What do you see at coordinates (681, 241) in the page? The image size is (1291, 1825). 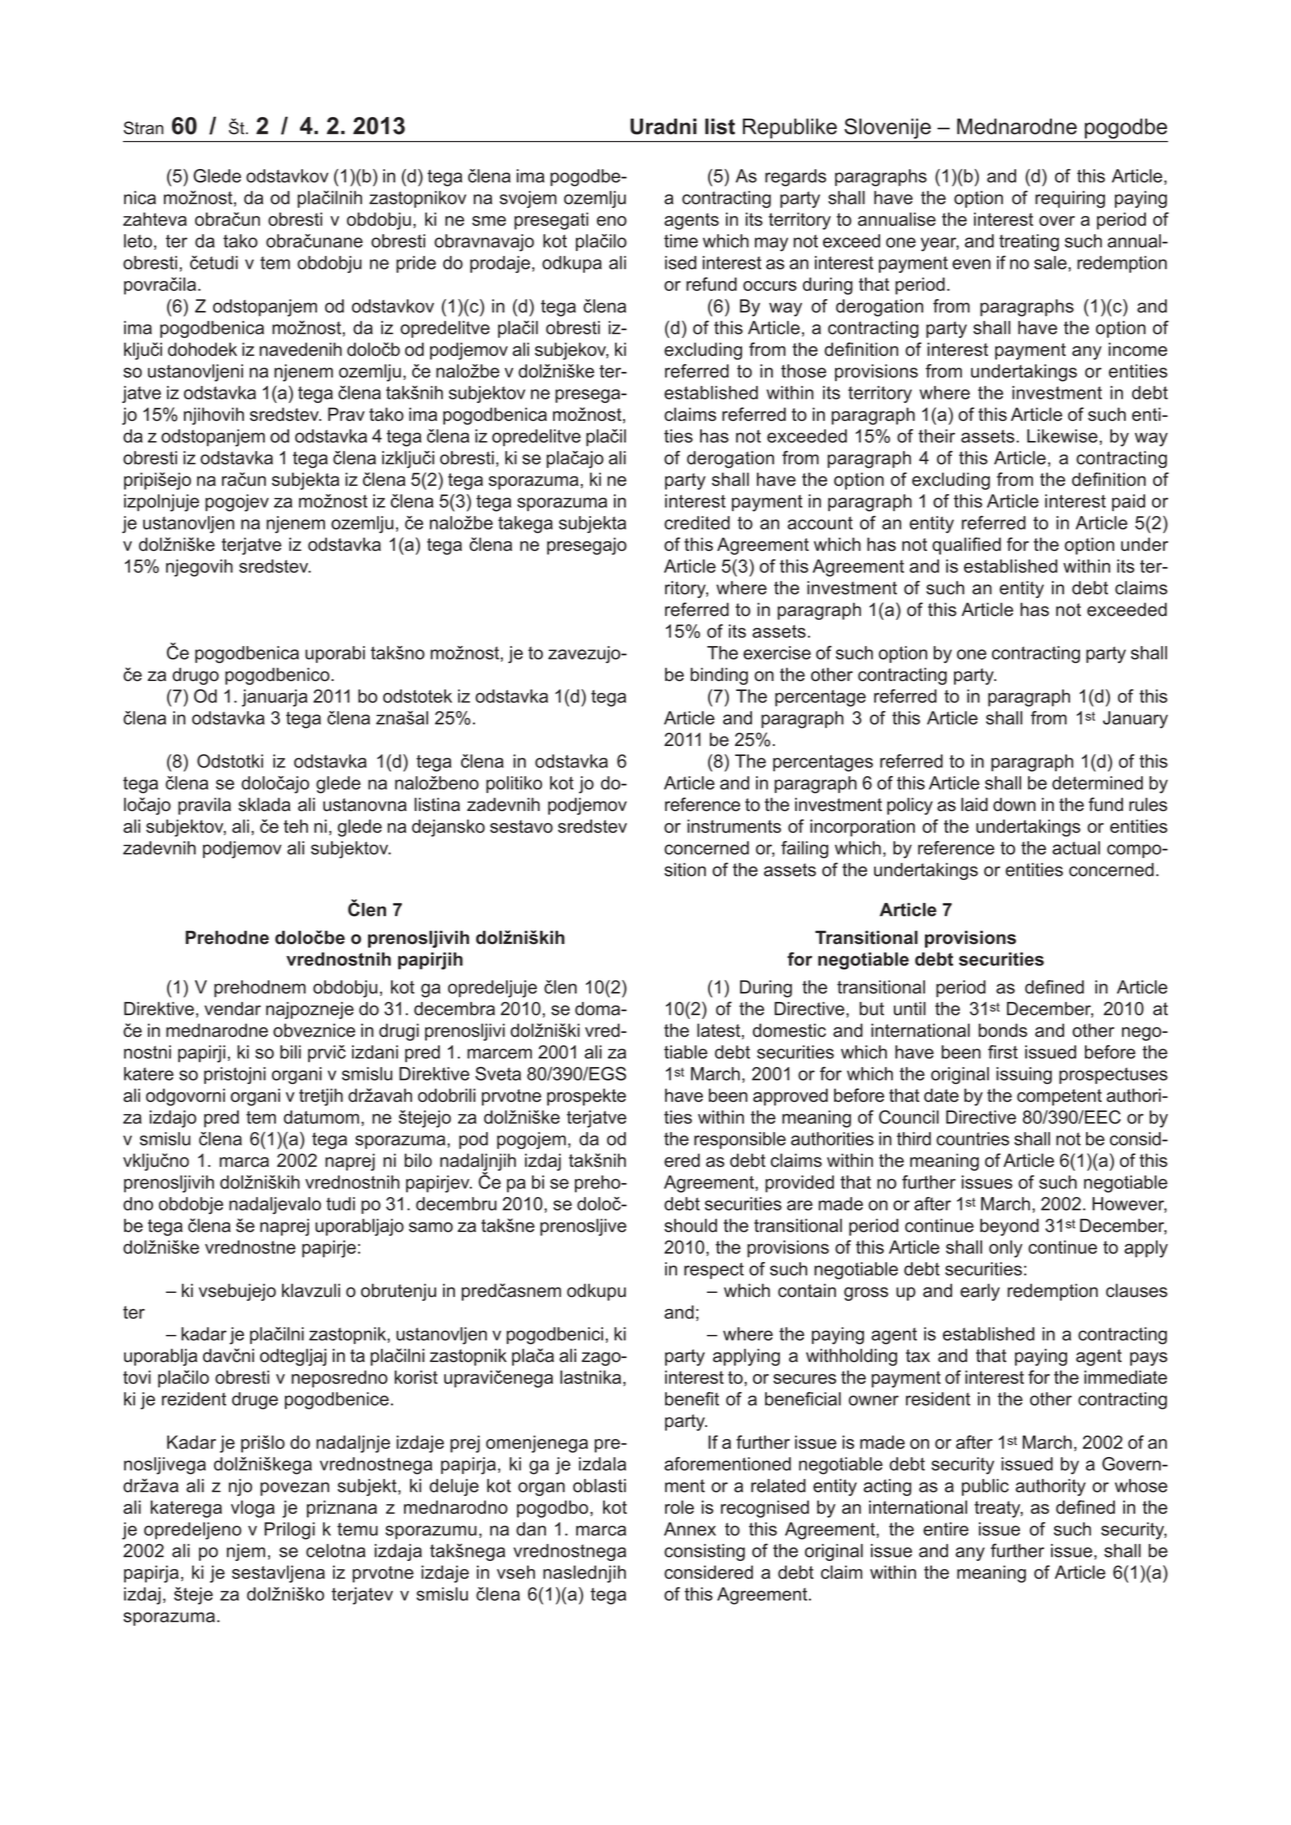 I see `time` at bounding box center [681, 241].
